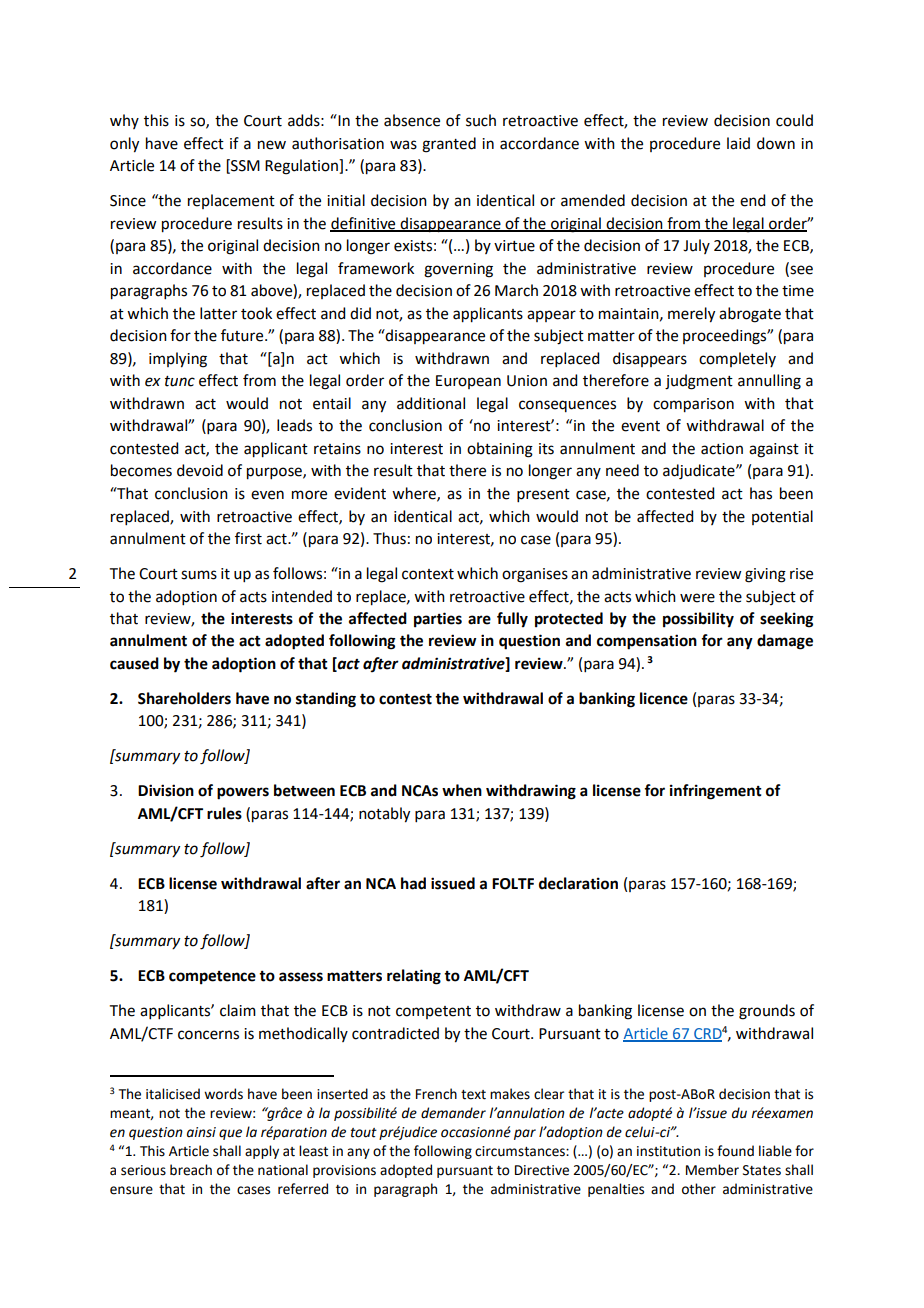 The height and width of the screenshot is (1308, 924). What do you see at coordinates (449, 145) in the screenshot?
I see `granted` at bounding box center [449, 145].
